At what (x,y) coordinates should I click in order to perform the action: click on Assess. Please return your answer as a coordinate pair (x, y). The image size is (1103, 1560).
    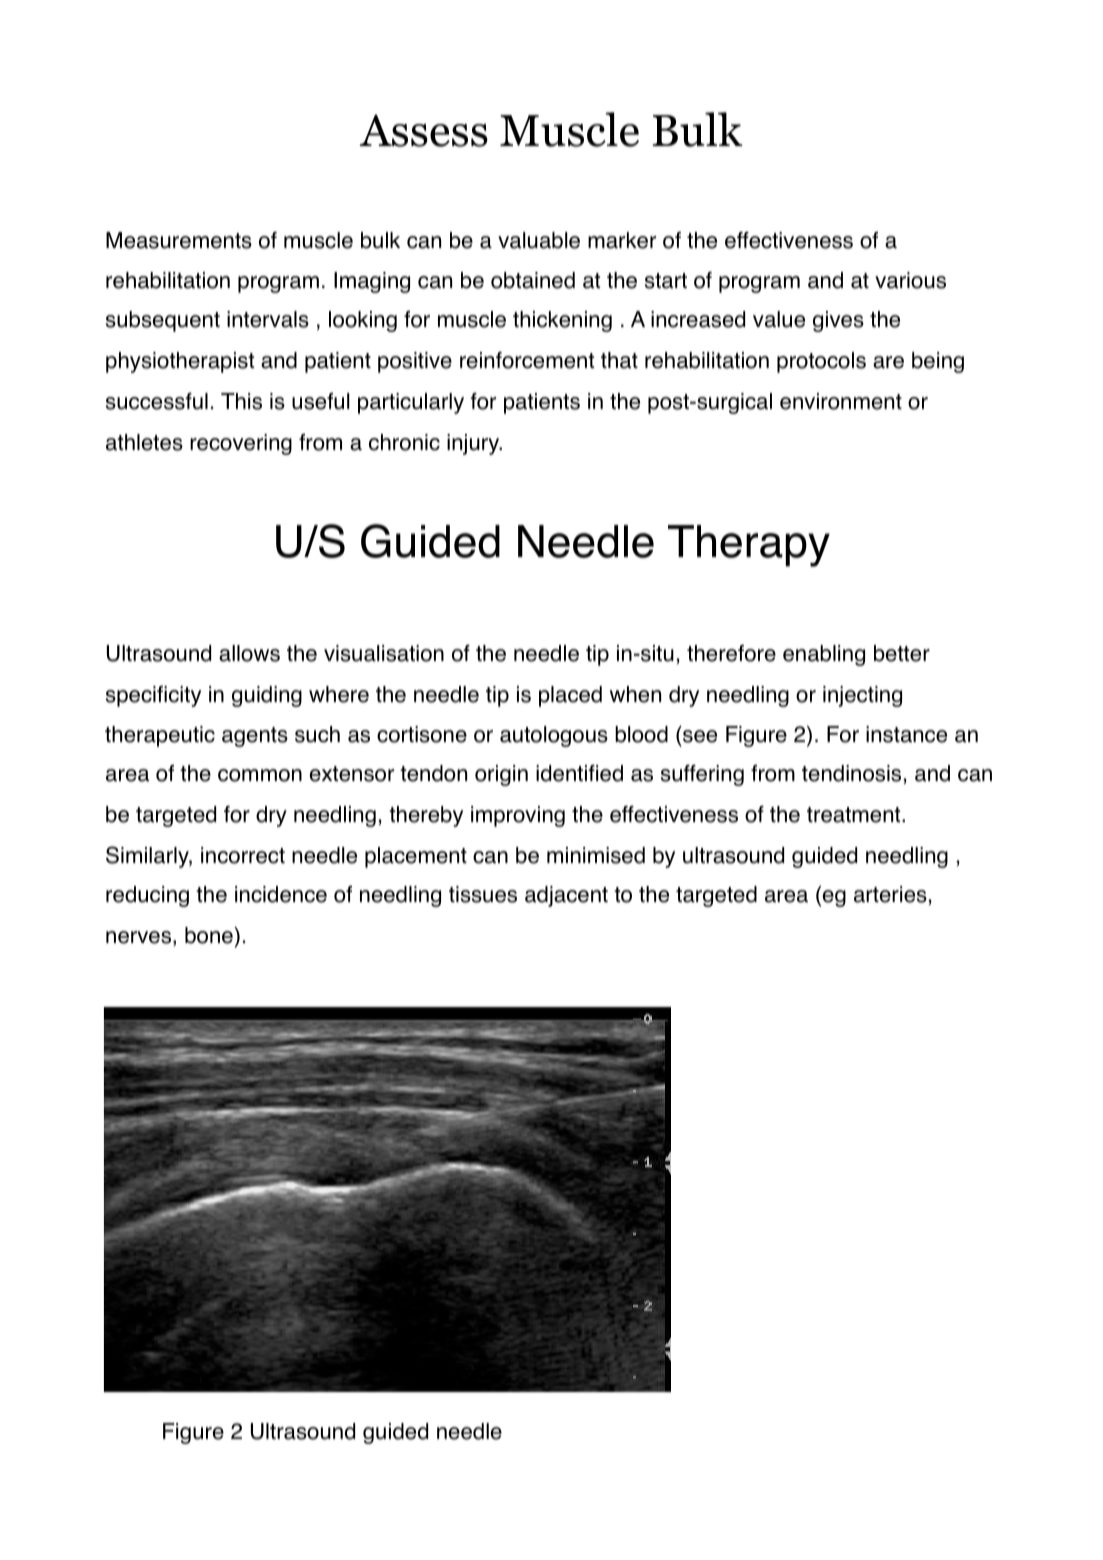
    Looking at the image, I should click on (424, 130).
